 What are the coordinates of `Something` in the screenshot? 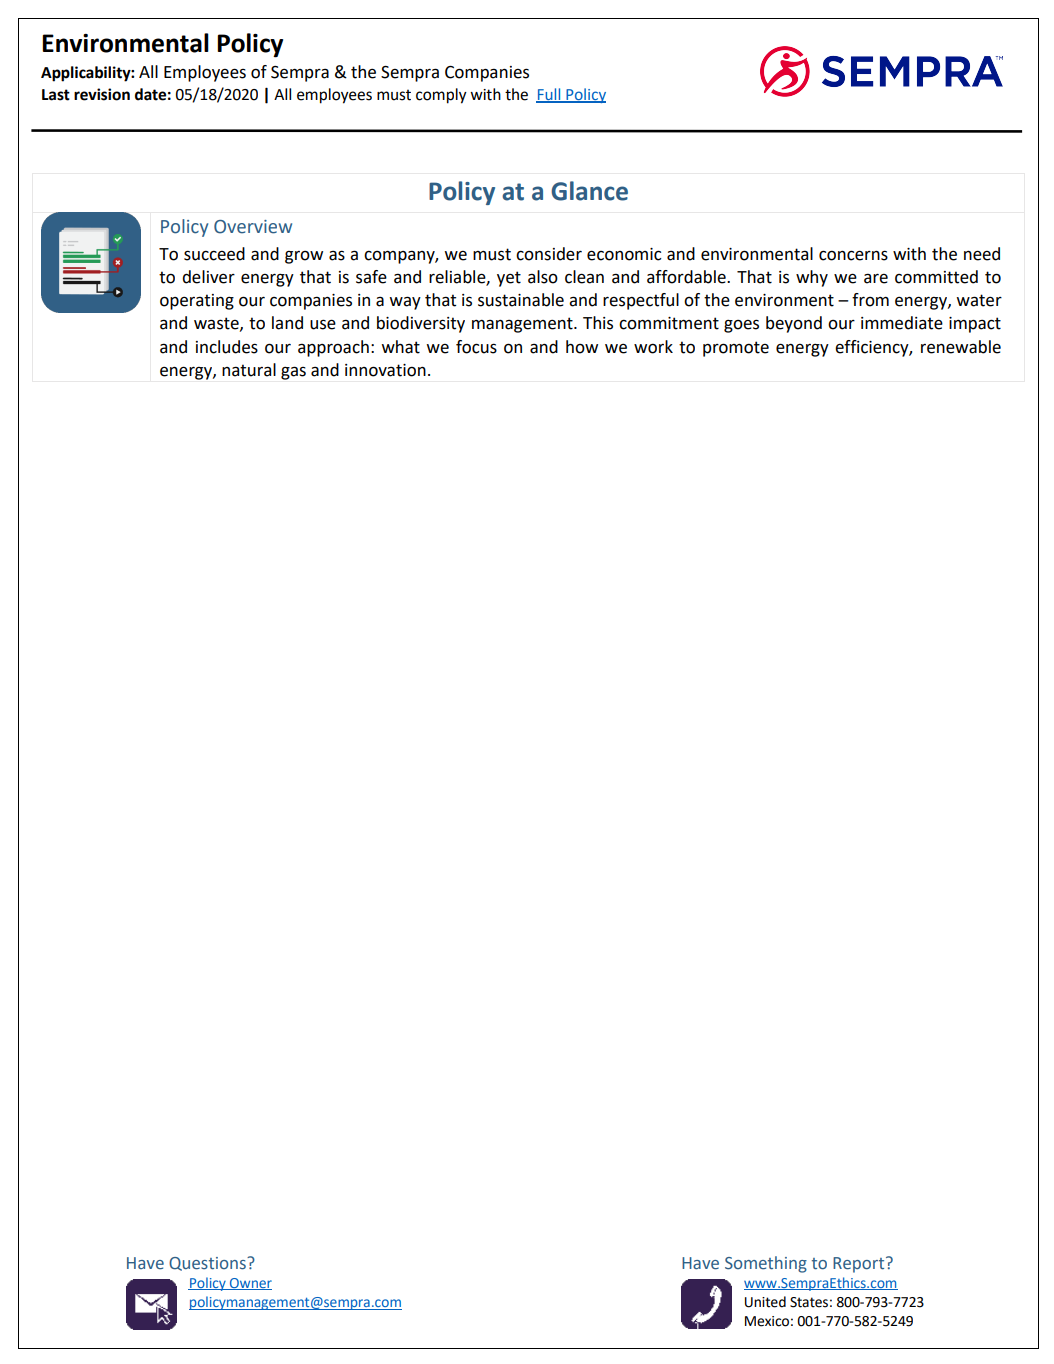 It's located at (766, 1264).
